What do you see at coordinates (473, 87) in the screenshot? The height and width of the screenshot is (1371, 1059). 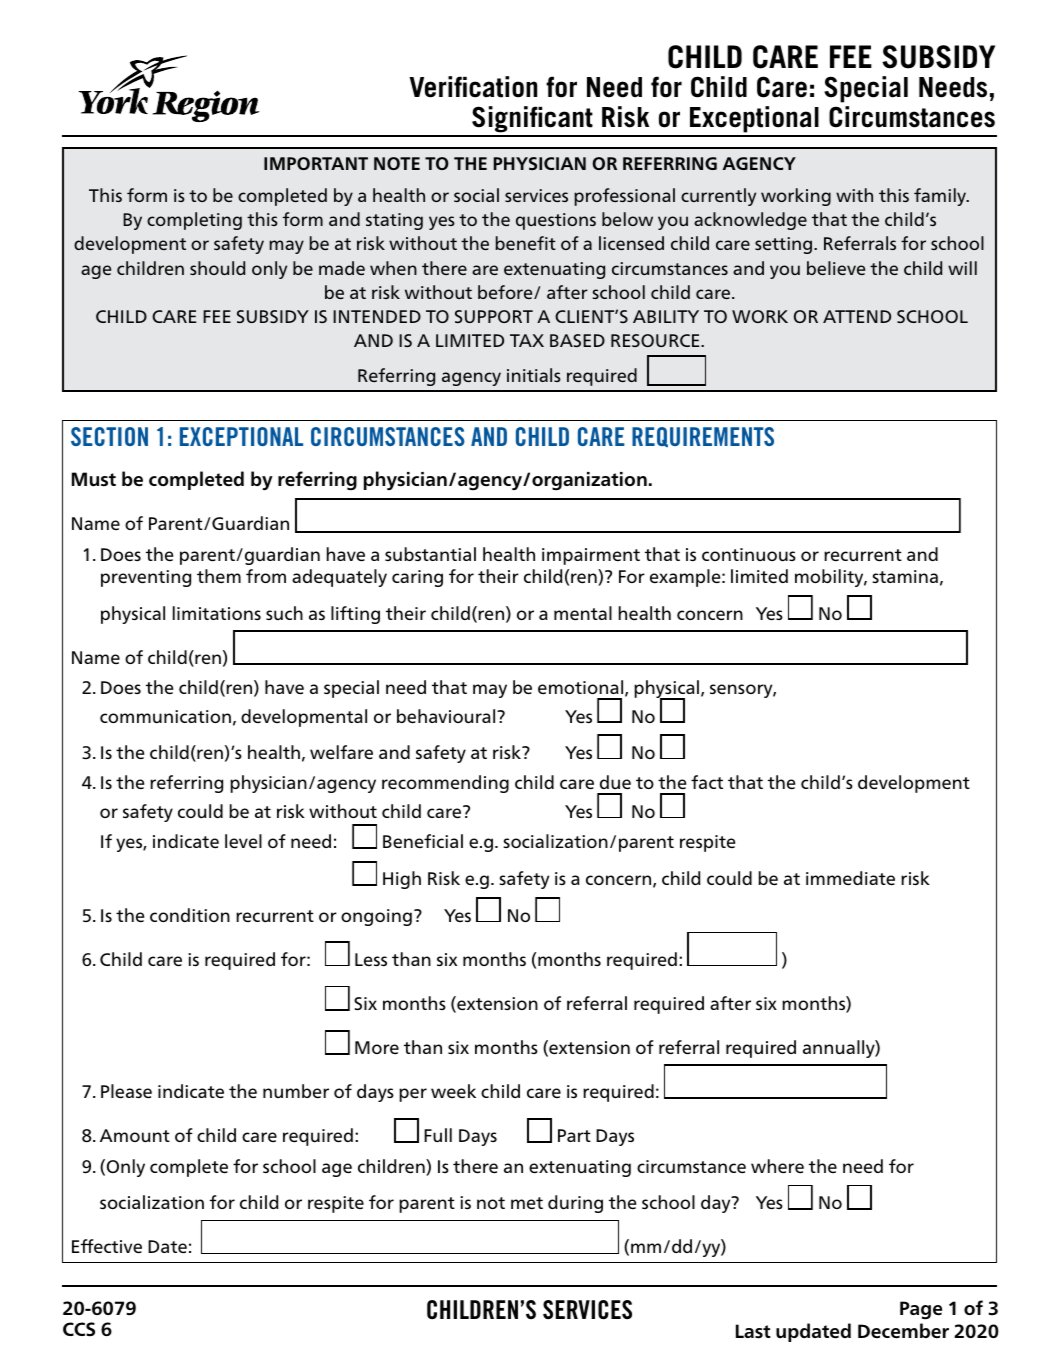 I see `Verification` at bounding box center [473, 87].
